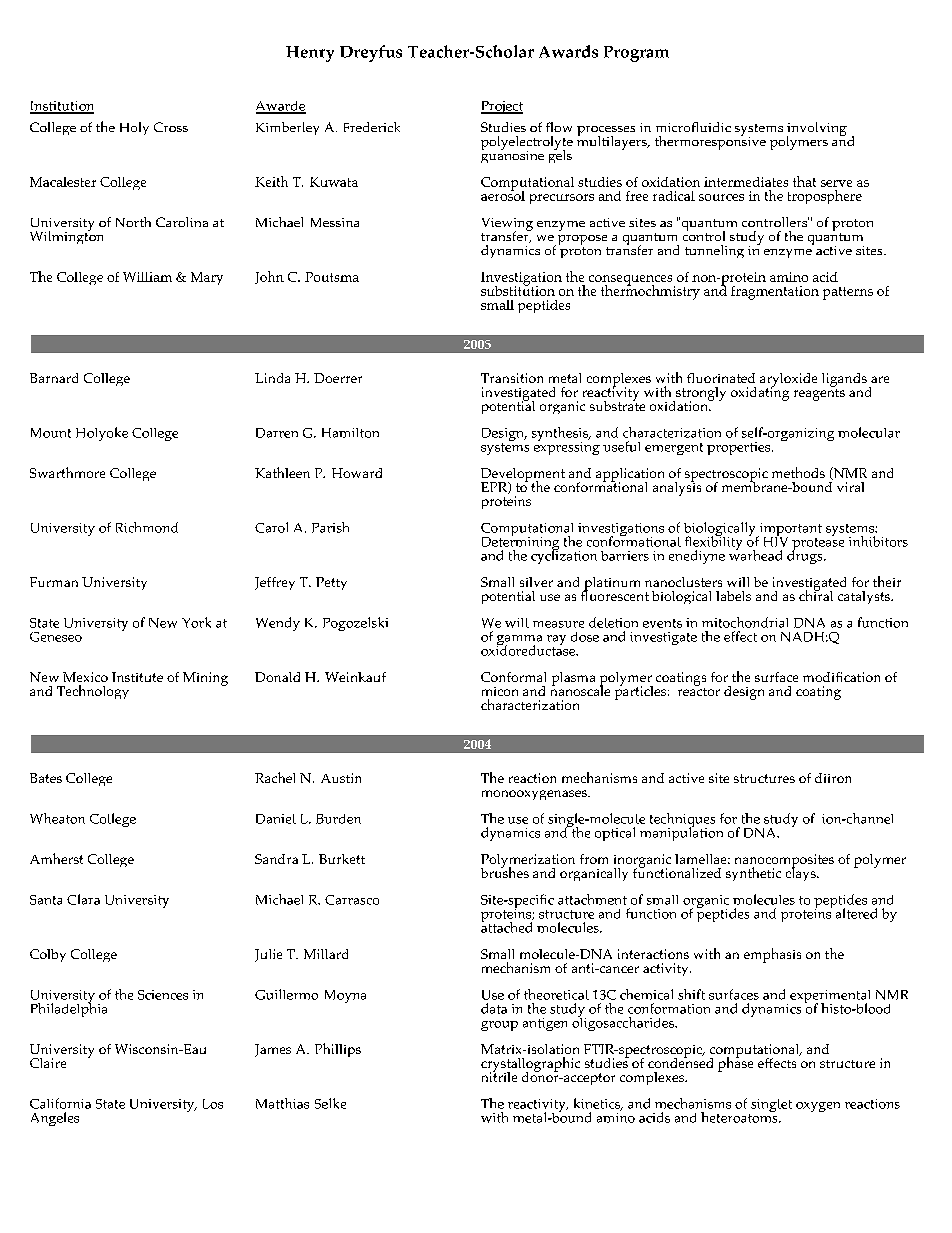  What do you see at coordinates (502, 107) in the document?
I see `Project` at bounding box center [502, 107].
